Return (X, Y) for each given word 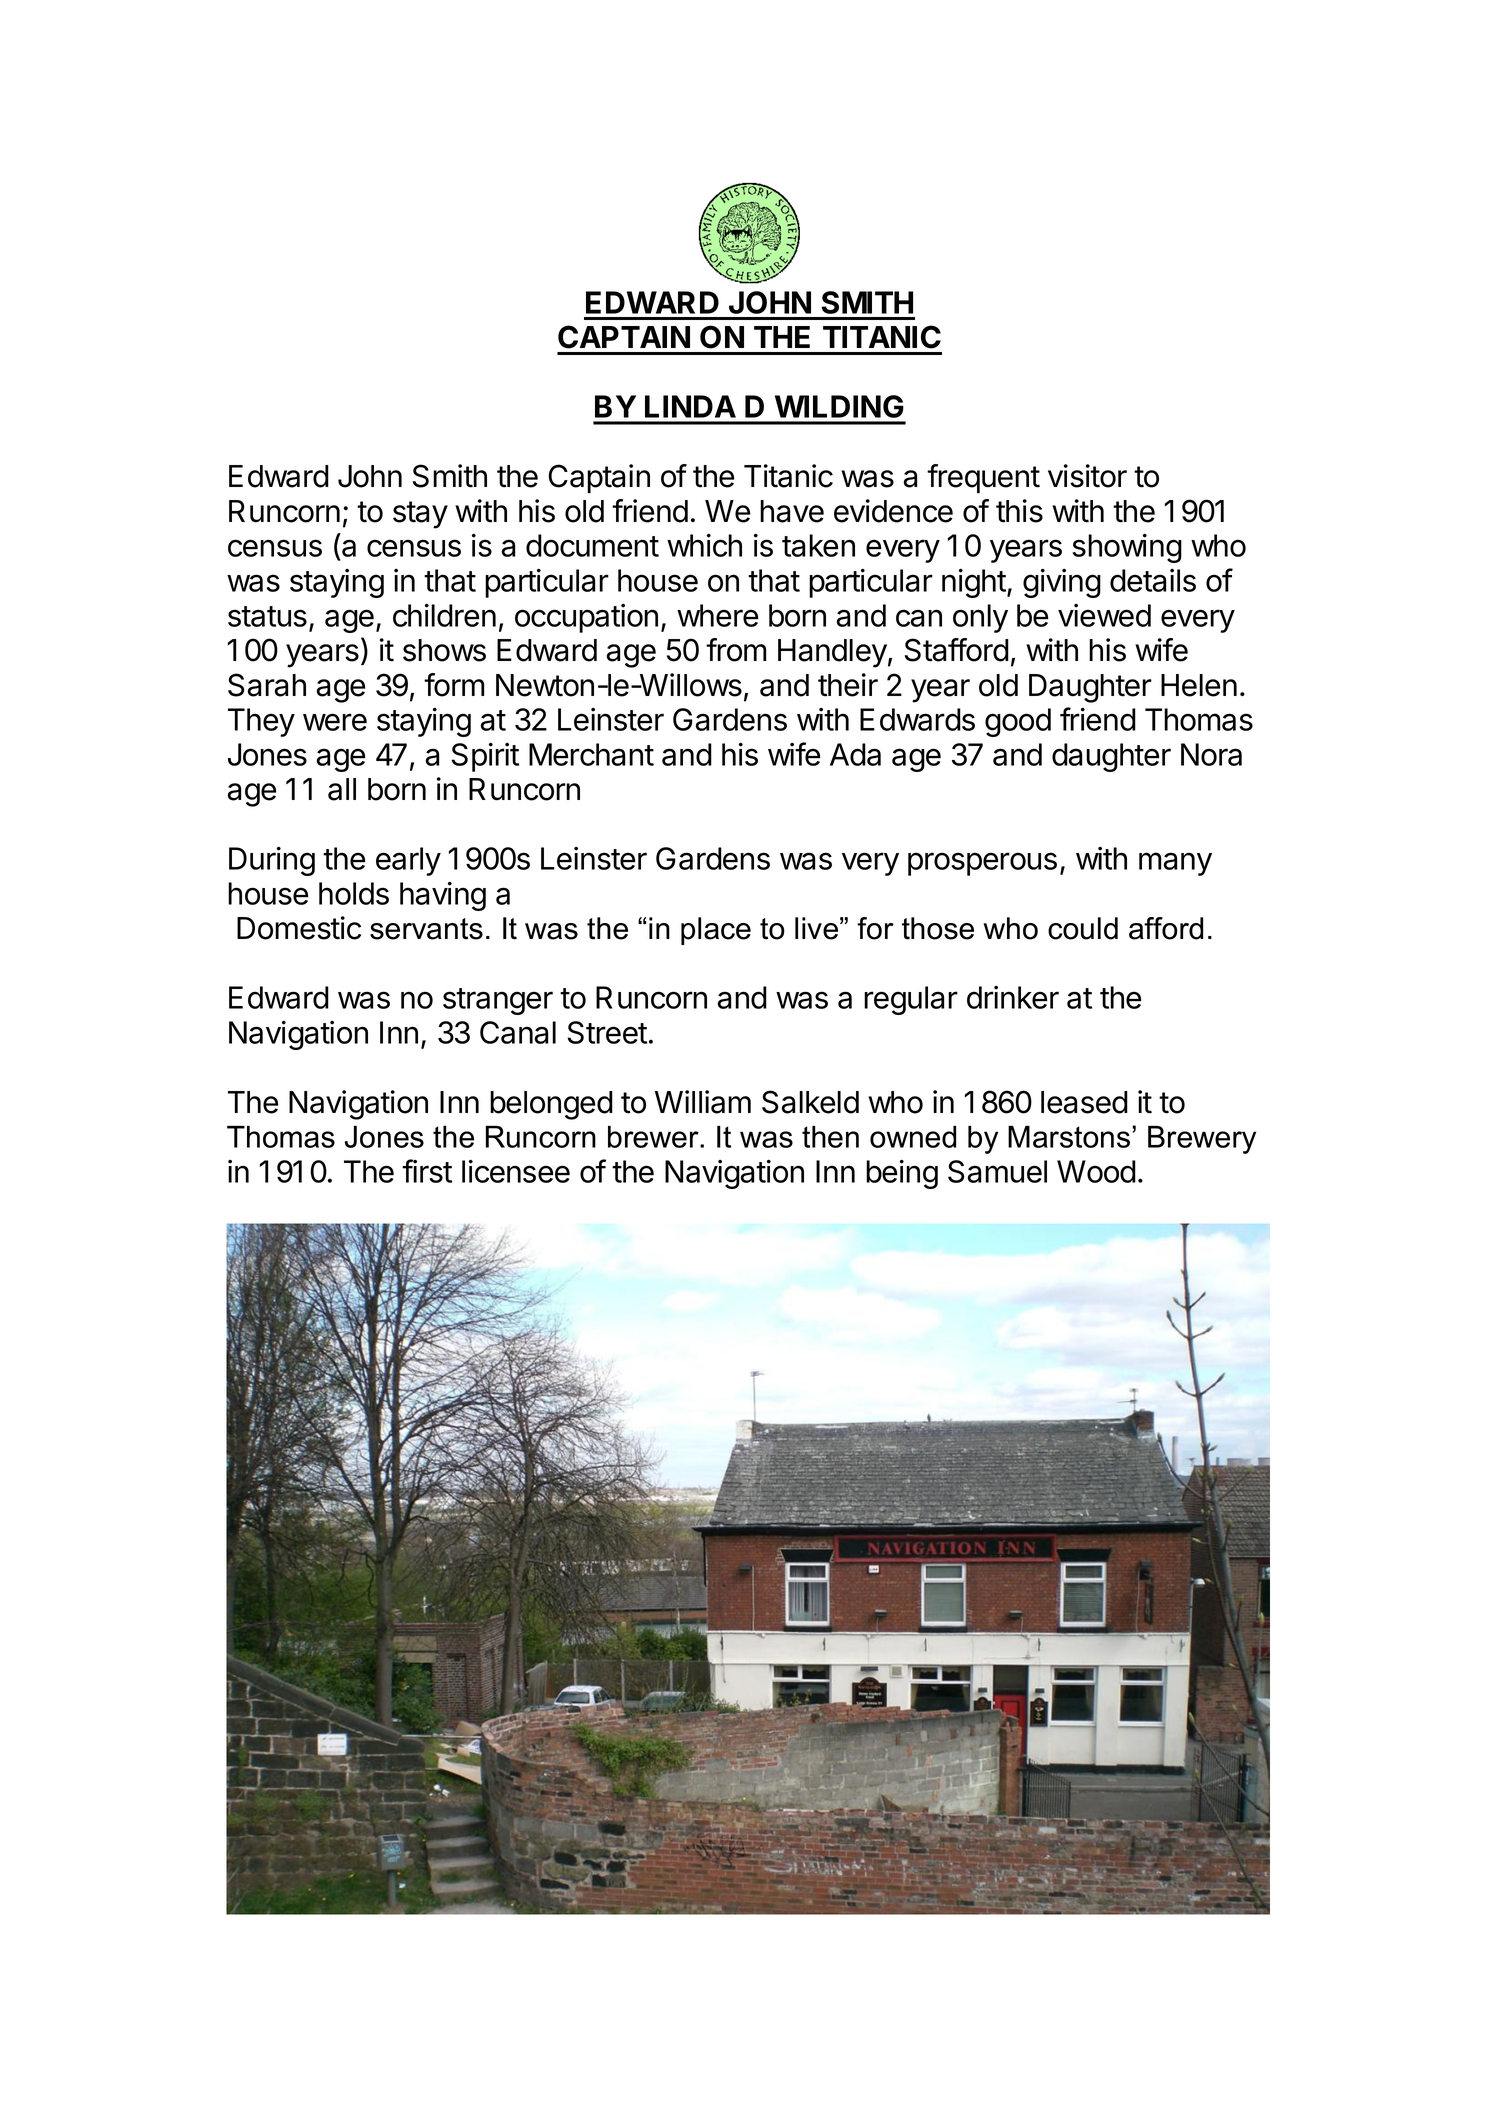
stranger (498, 1001)
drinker (1013, 997)
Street (607, 1032)
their (848, 685)
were (335, 722)
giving (1062, 583)
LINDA (690, 406)
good (1018, 722)
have (792, 511)
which (704, 545)
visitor (1087, 476)
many (1175, 864)
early (408, 861)
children (444, 615)
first (427, 1171)
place (716, 931)
